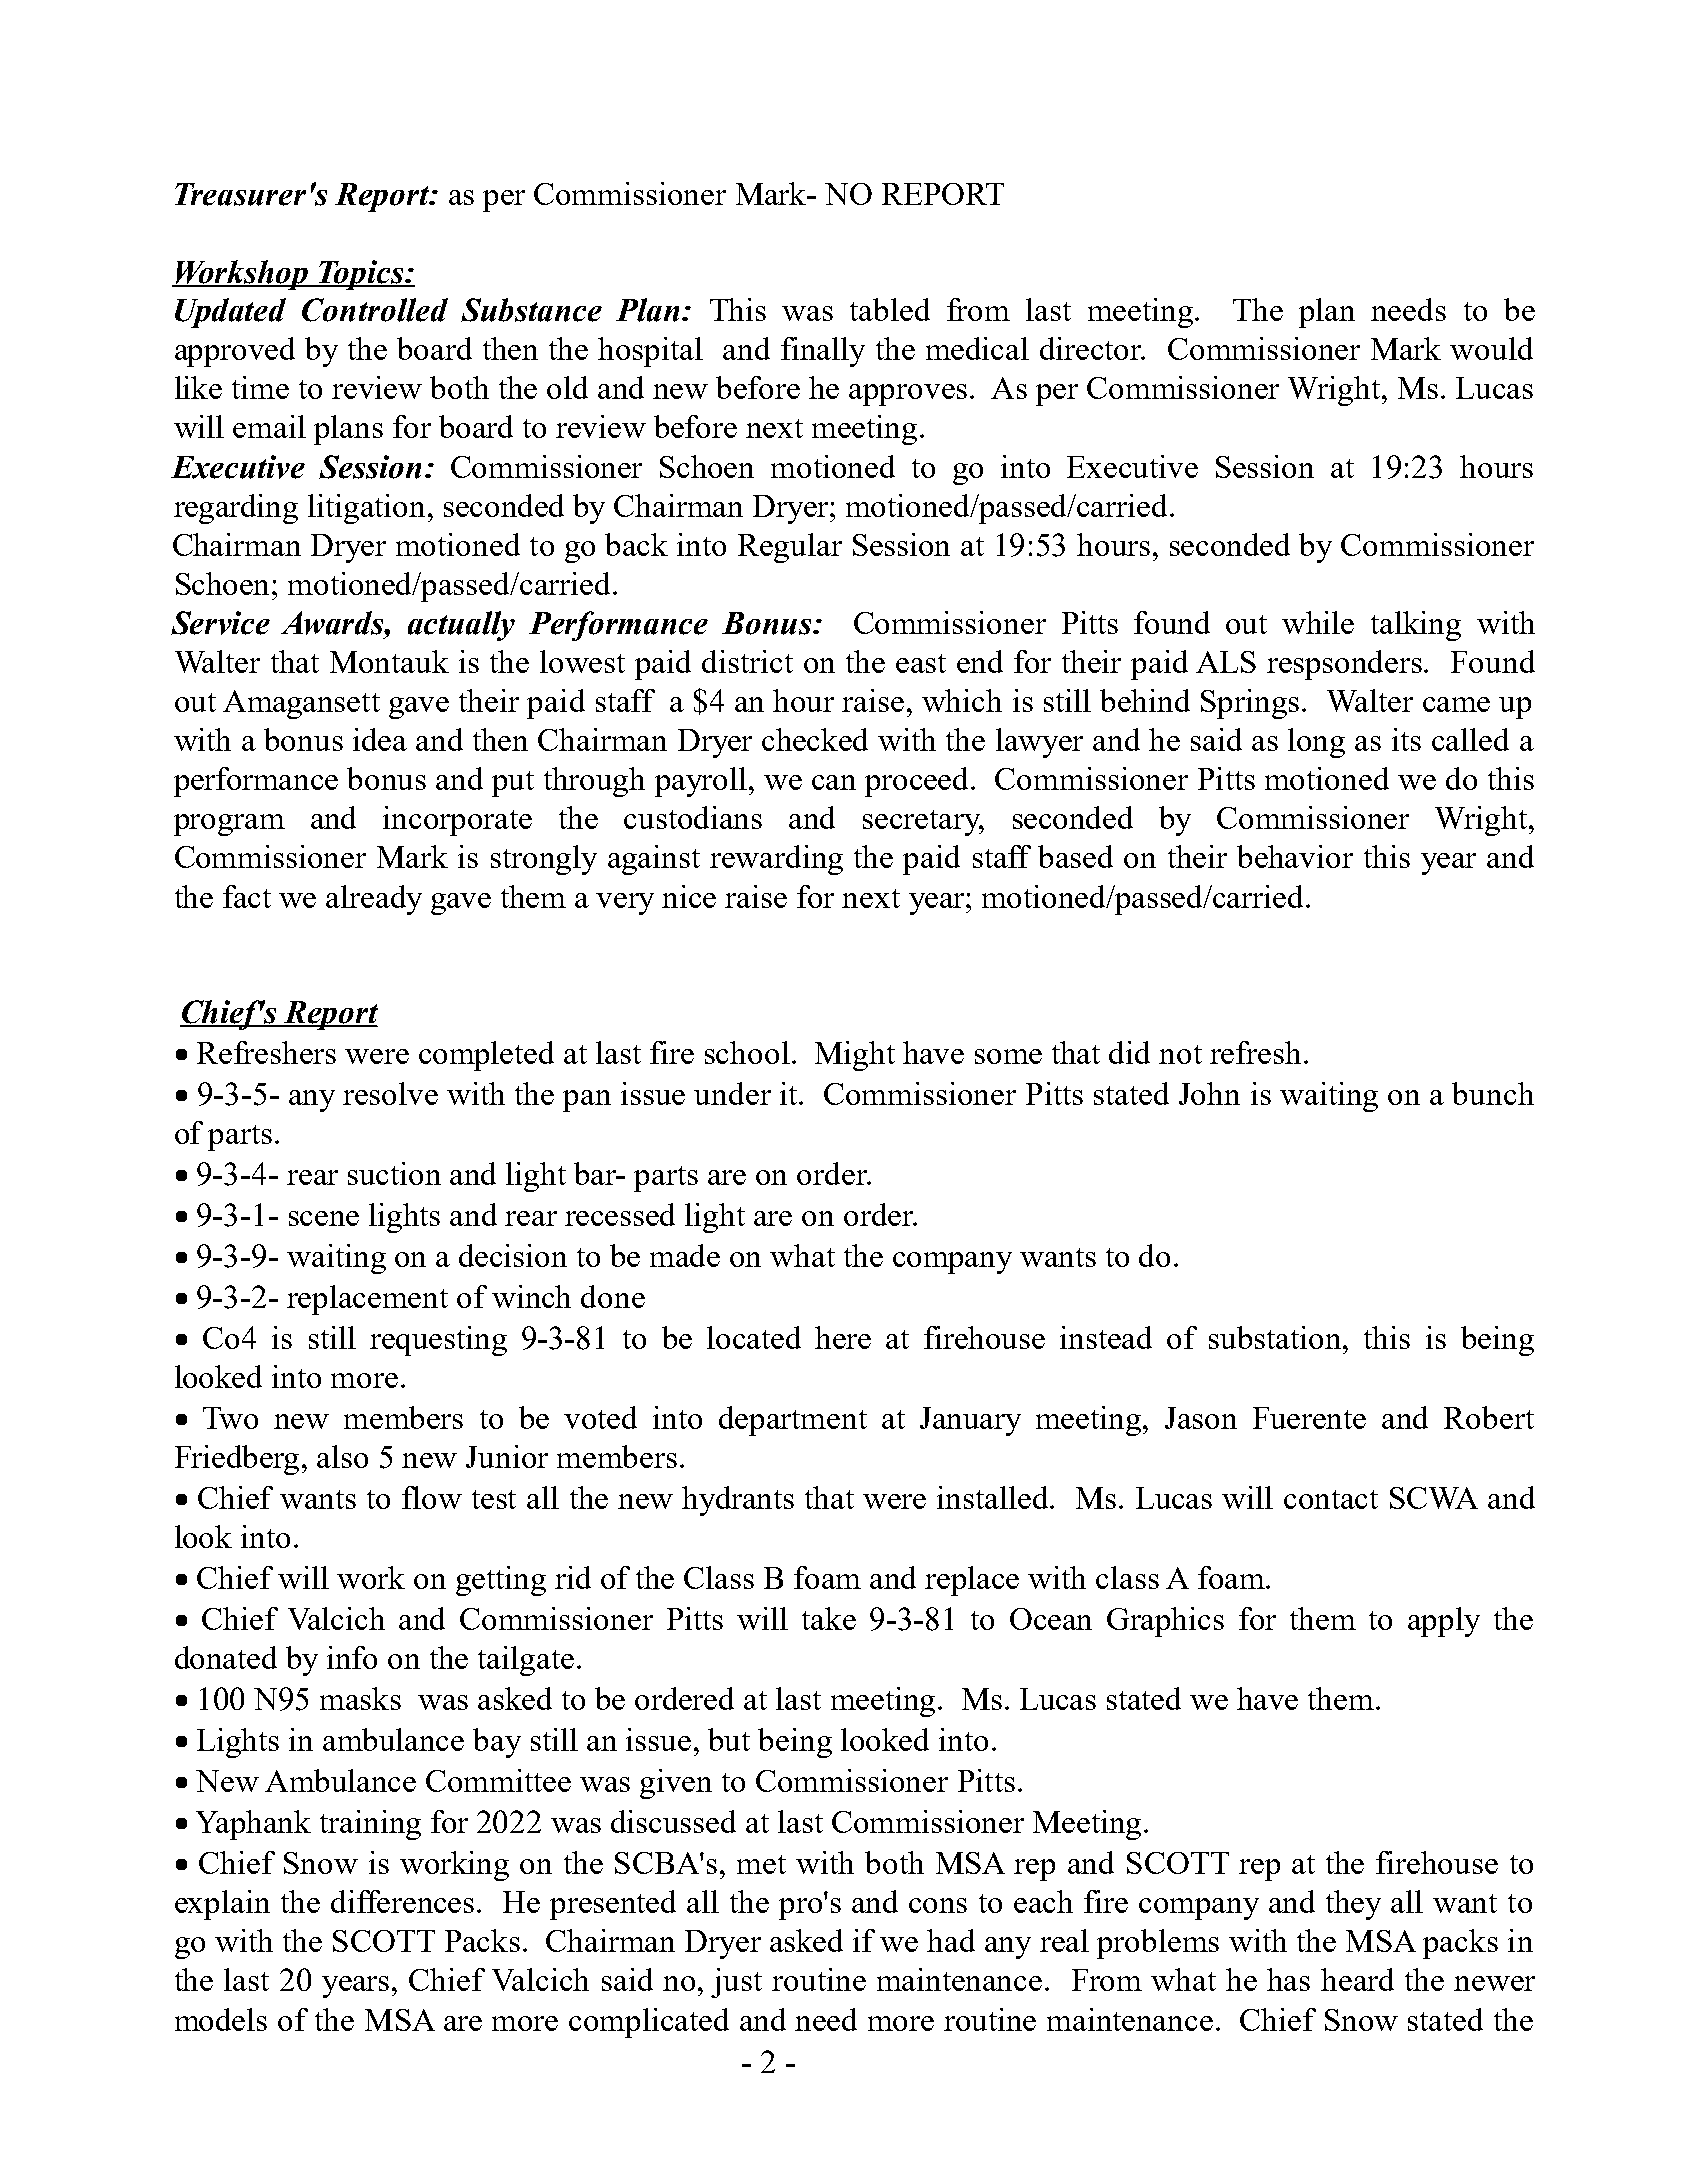 The height and width of the screenshot is (2180, 1685). What do you see at coordinates (1491, 348) in the screenshot?
I see `would` at bounding box center [1491, 348].
